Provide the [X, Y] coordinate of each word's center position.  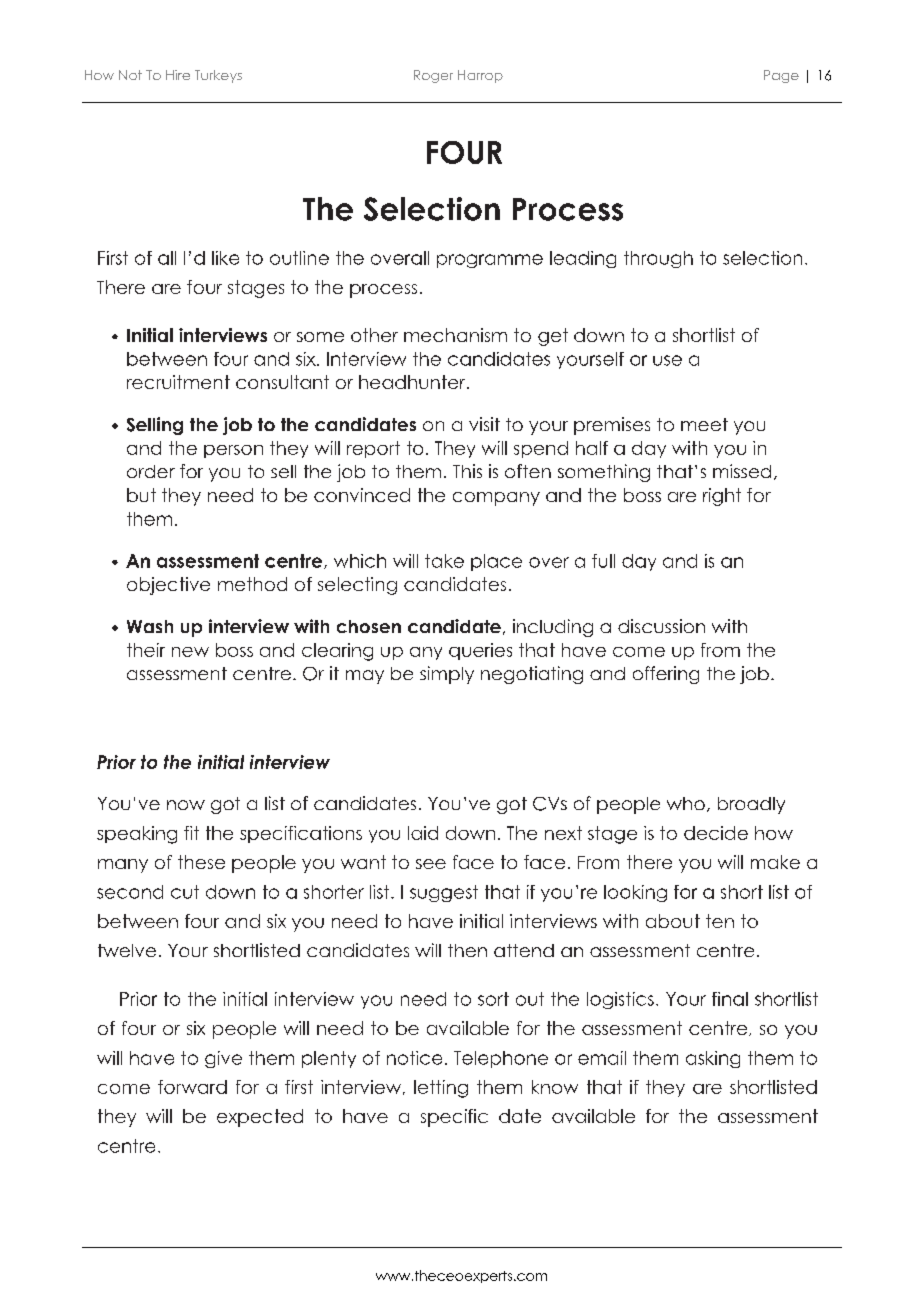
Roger [433, 76]
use [667, 360]
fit [191, 833]
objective [168, 586]
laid [423, 833]
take [444, 561]
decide [716, 833]
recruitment [178, 382]
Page [781, 76]
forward [192, 1087]
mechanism [455, 335]
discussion [661, 626]
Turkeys [218, 76]
